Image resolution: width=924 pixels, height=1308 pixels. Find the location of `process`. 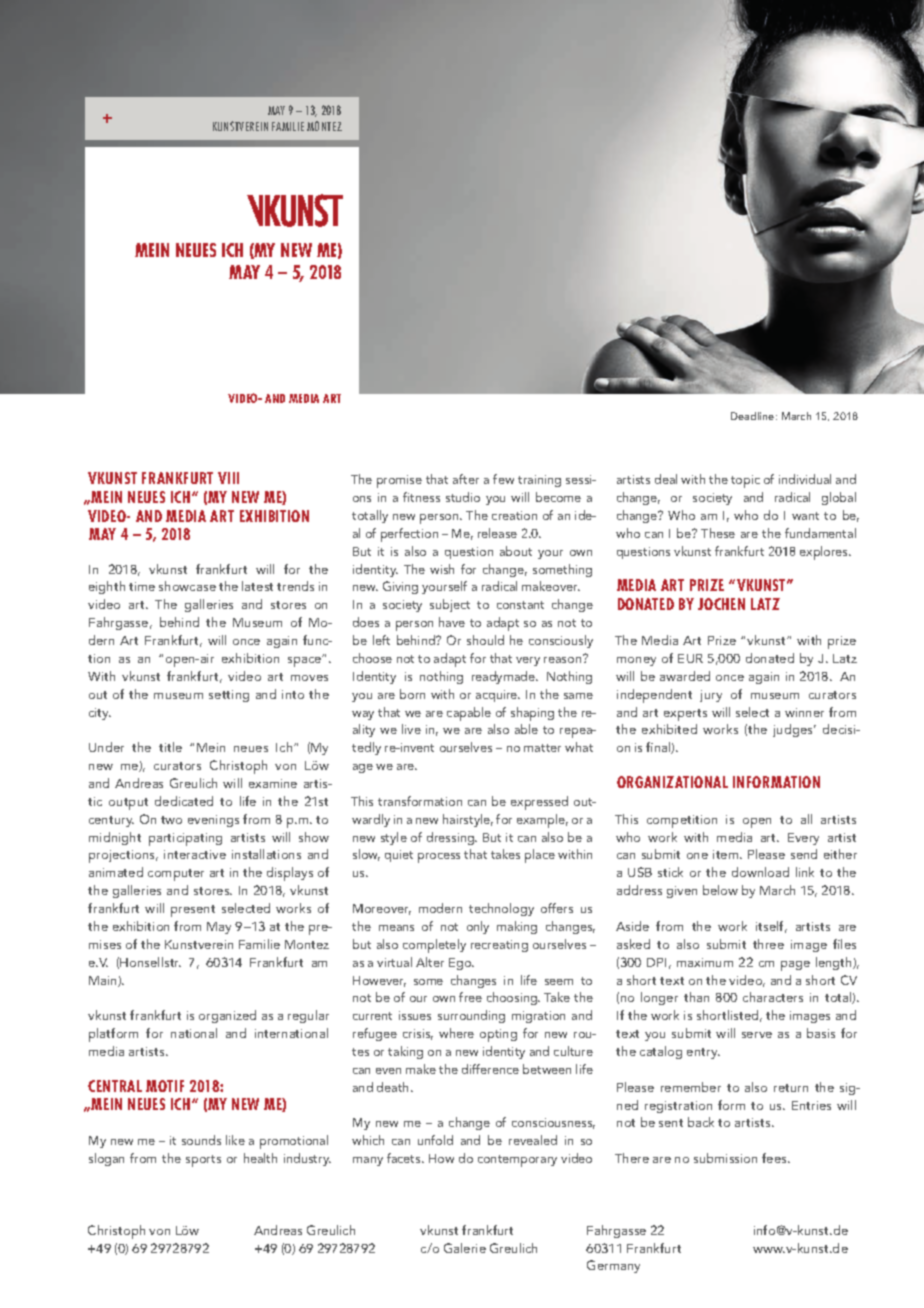

process is located at coordinates (439, 858).
